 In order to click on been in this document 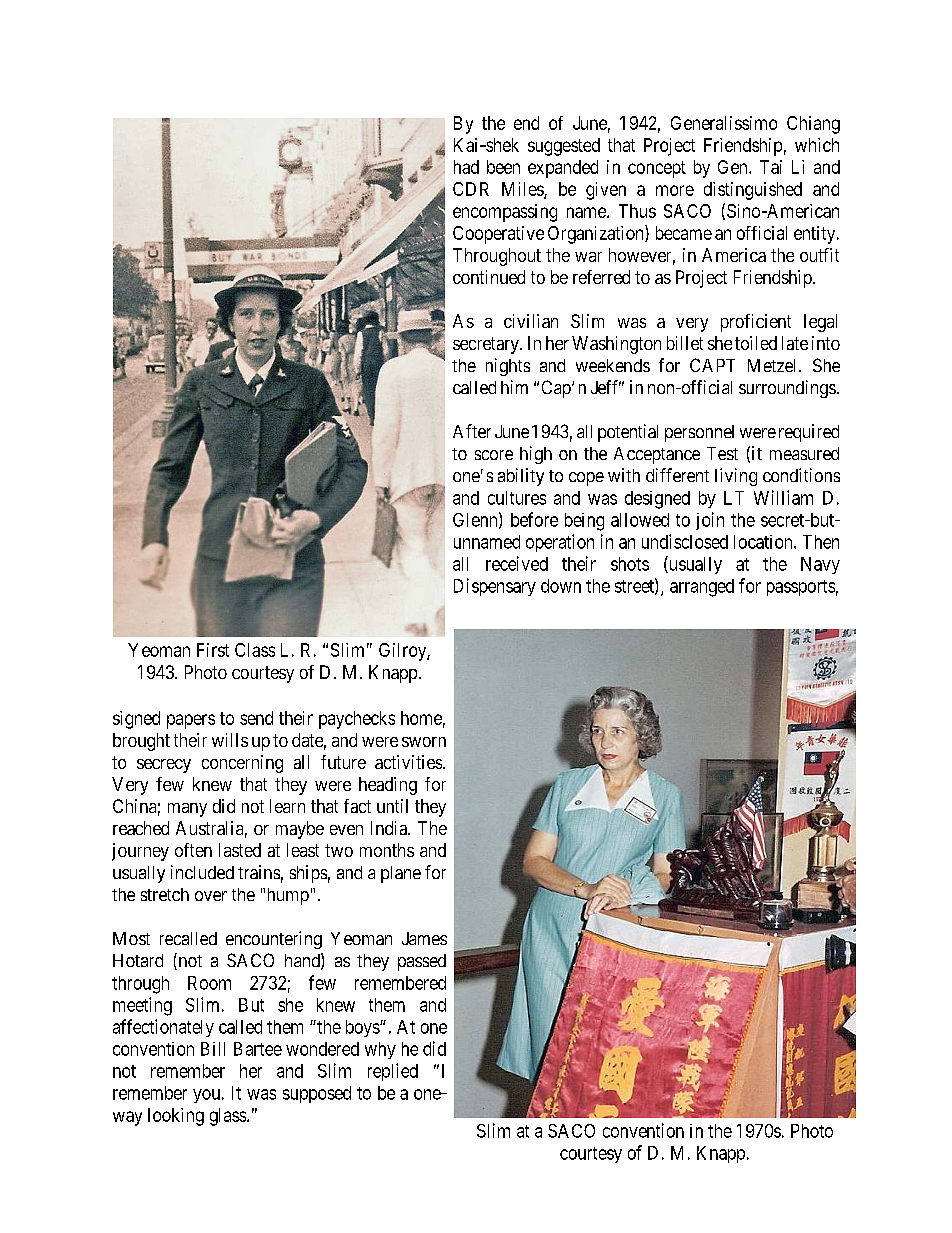, I will do `click(503, 167)`.
